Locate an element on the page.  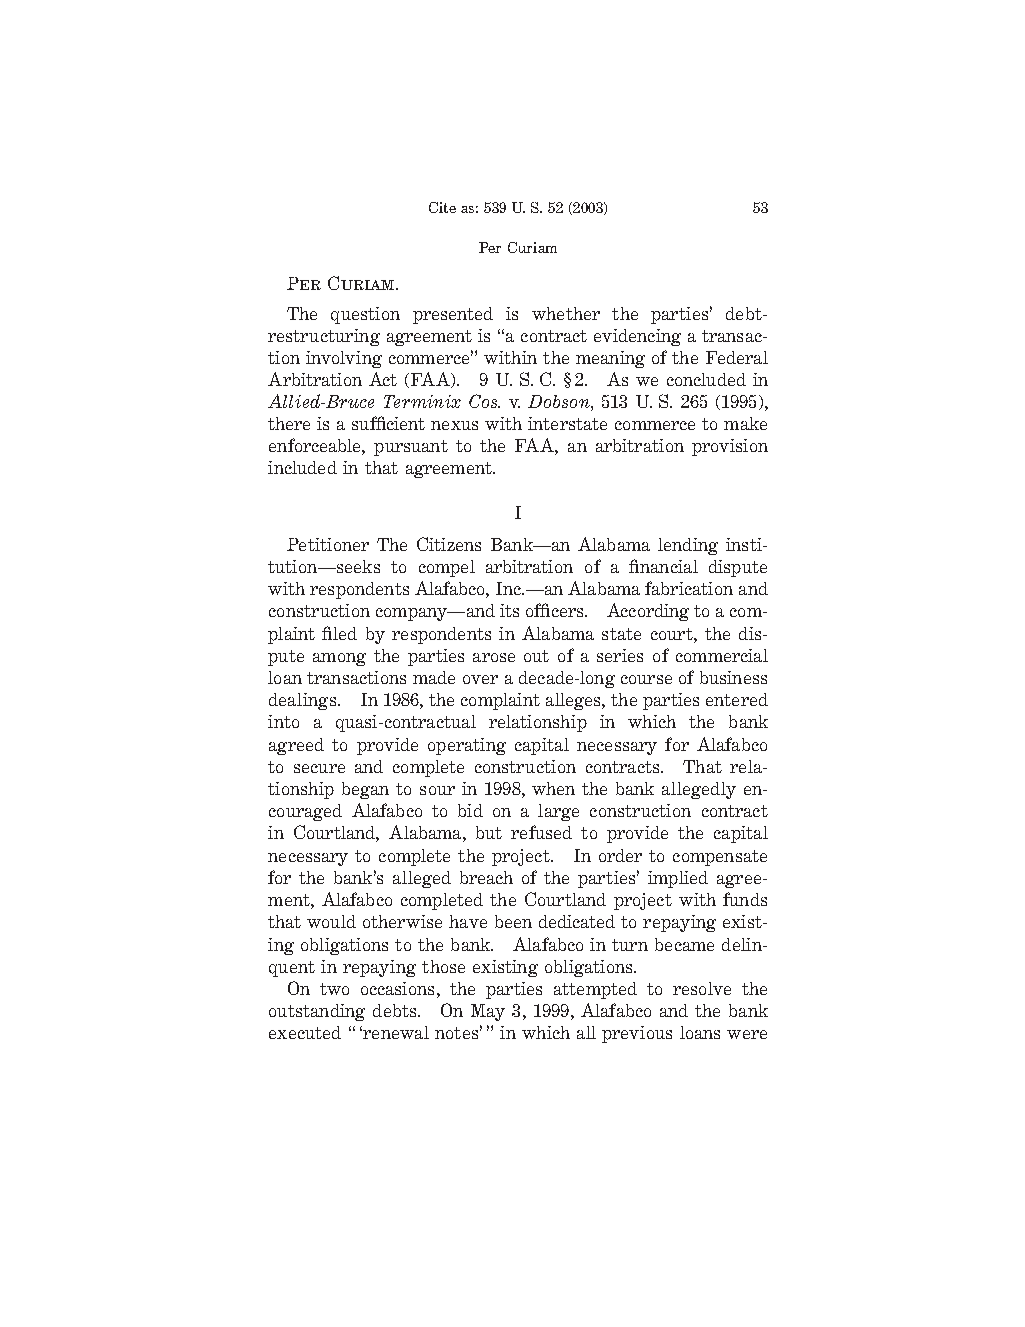
May is located at coordinates (488, 1012).
